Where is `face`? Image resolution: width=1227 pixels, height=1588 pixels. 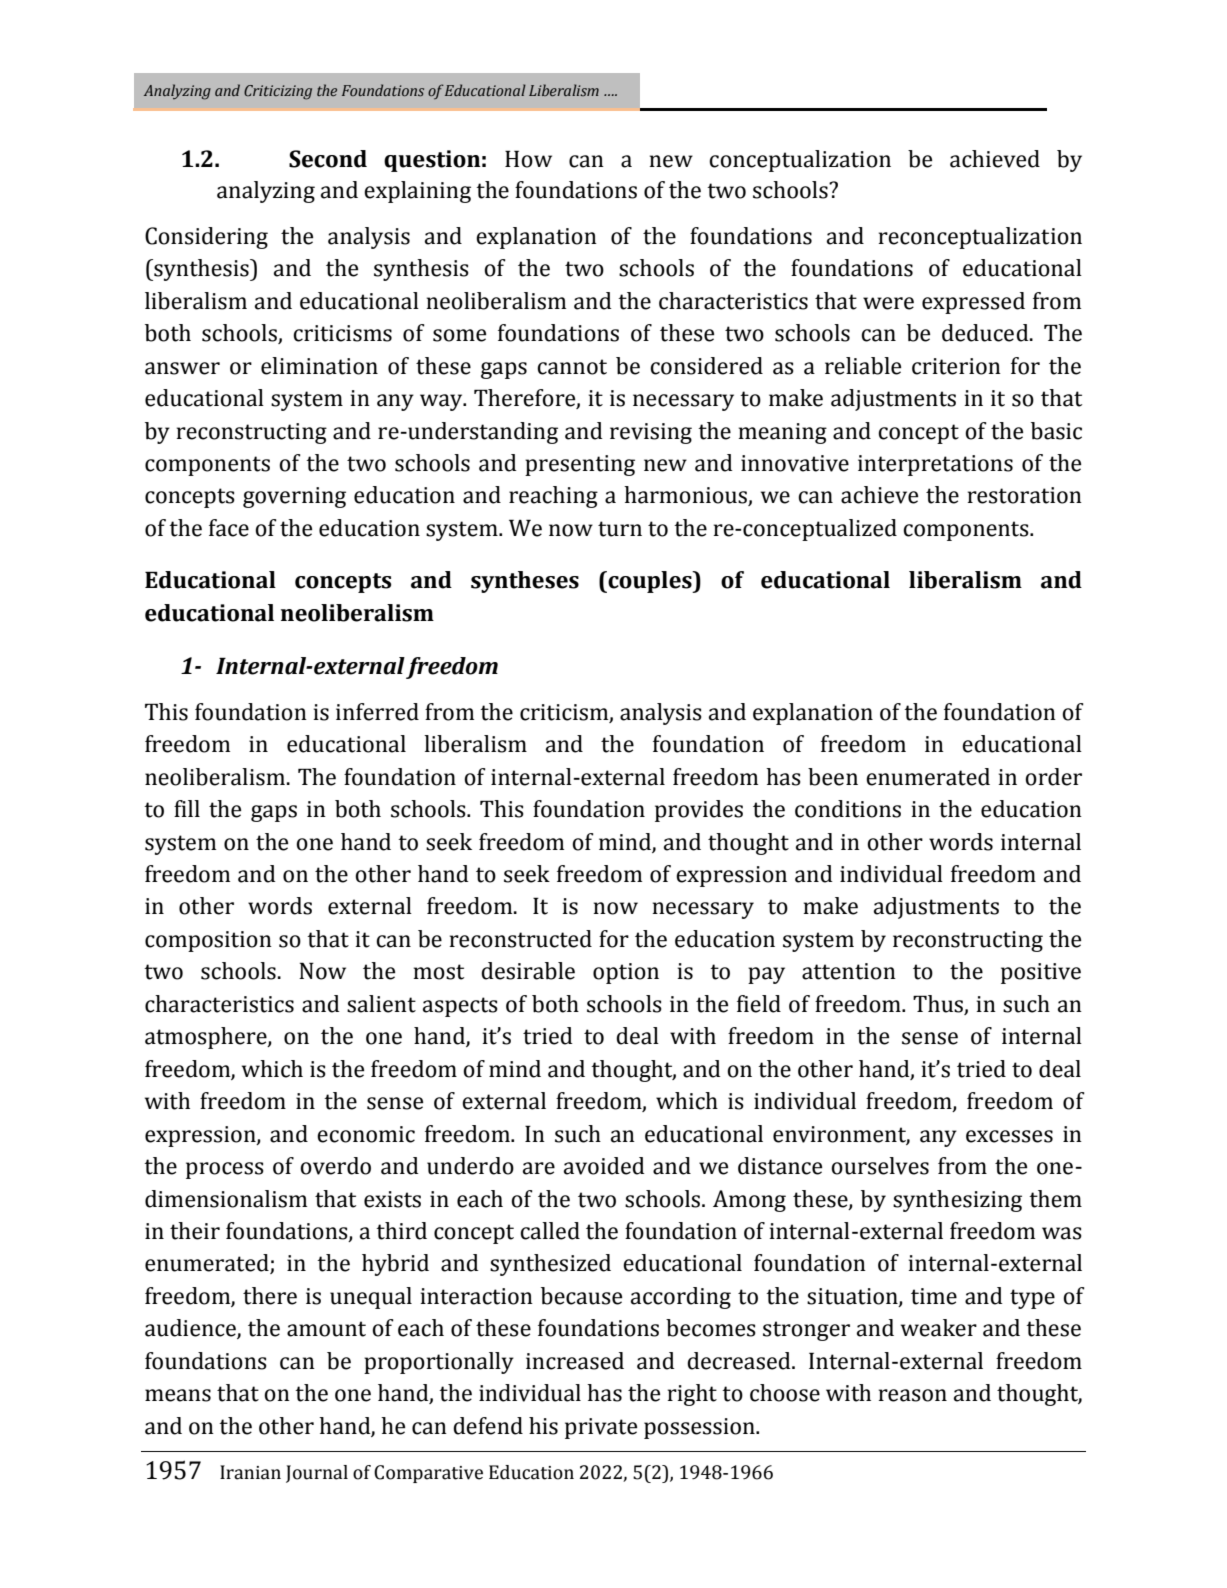 face is located at coordinates (229, 528).
